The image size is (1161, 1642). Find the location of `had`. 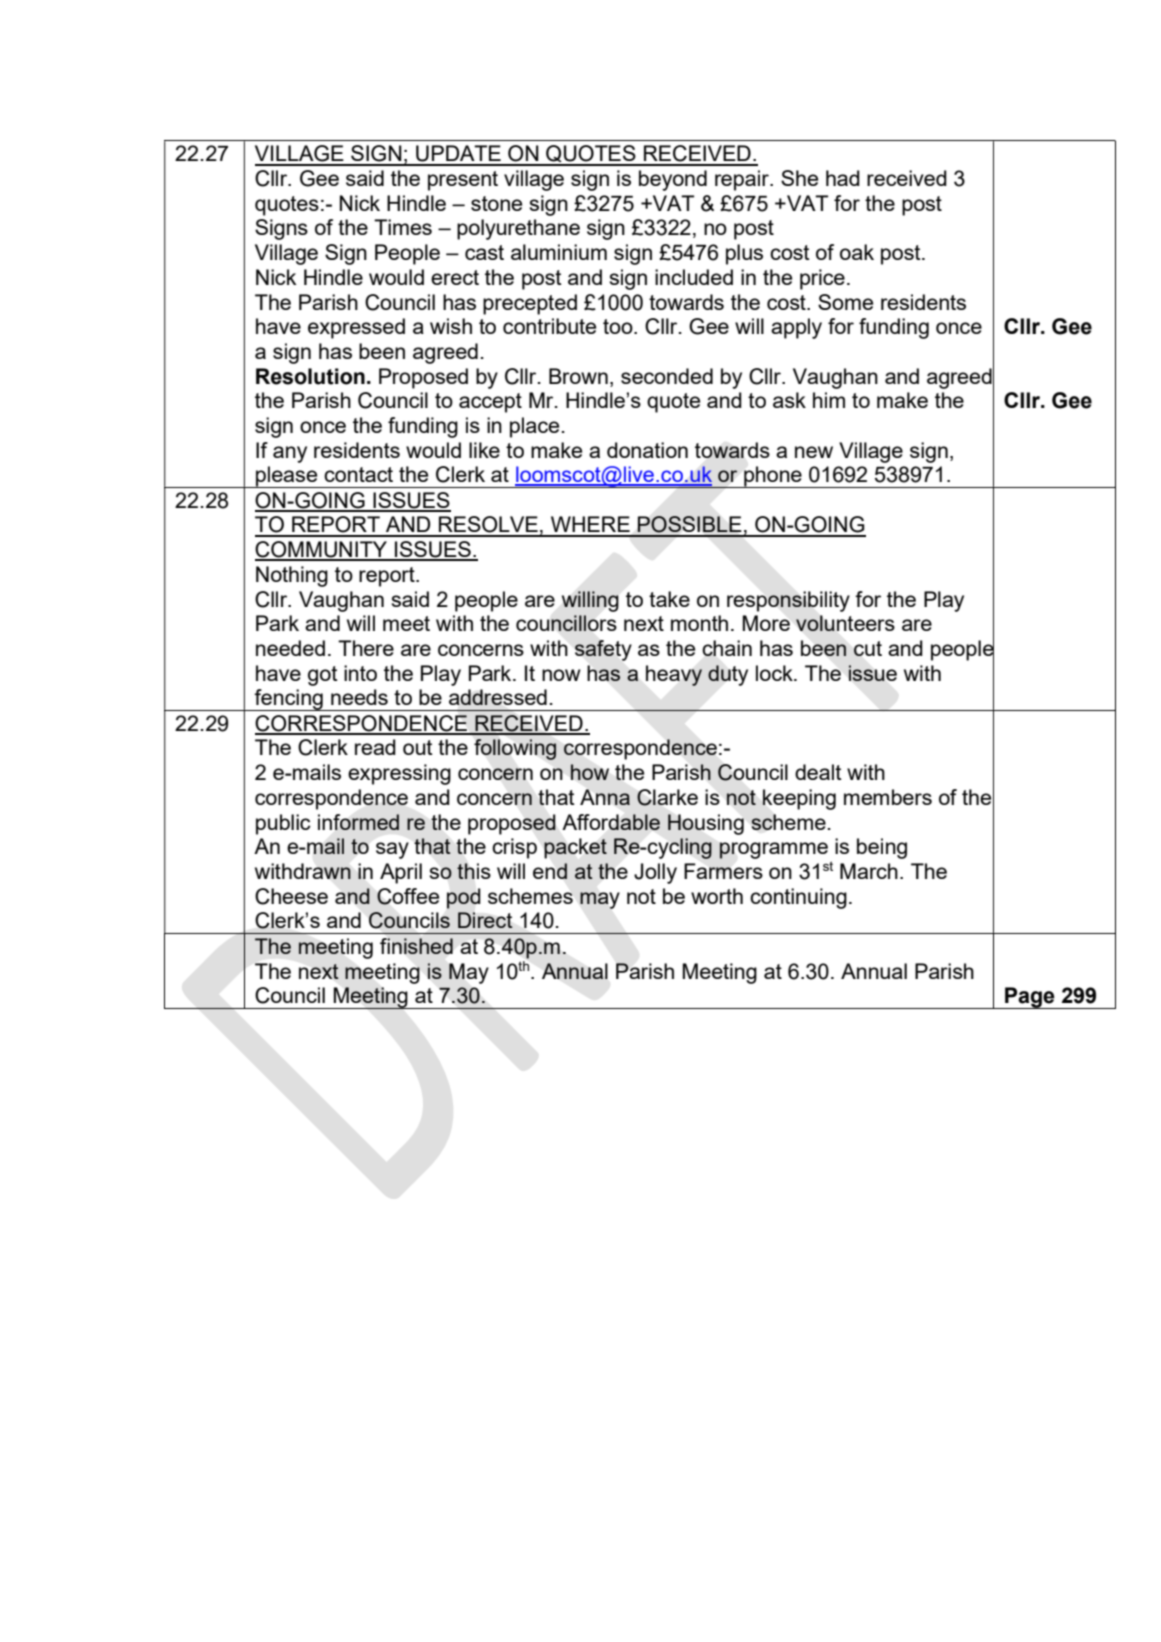

had is located at coordinates (843, 178).
